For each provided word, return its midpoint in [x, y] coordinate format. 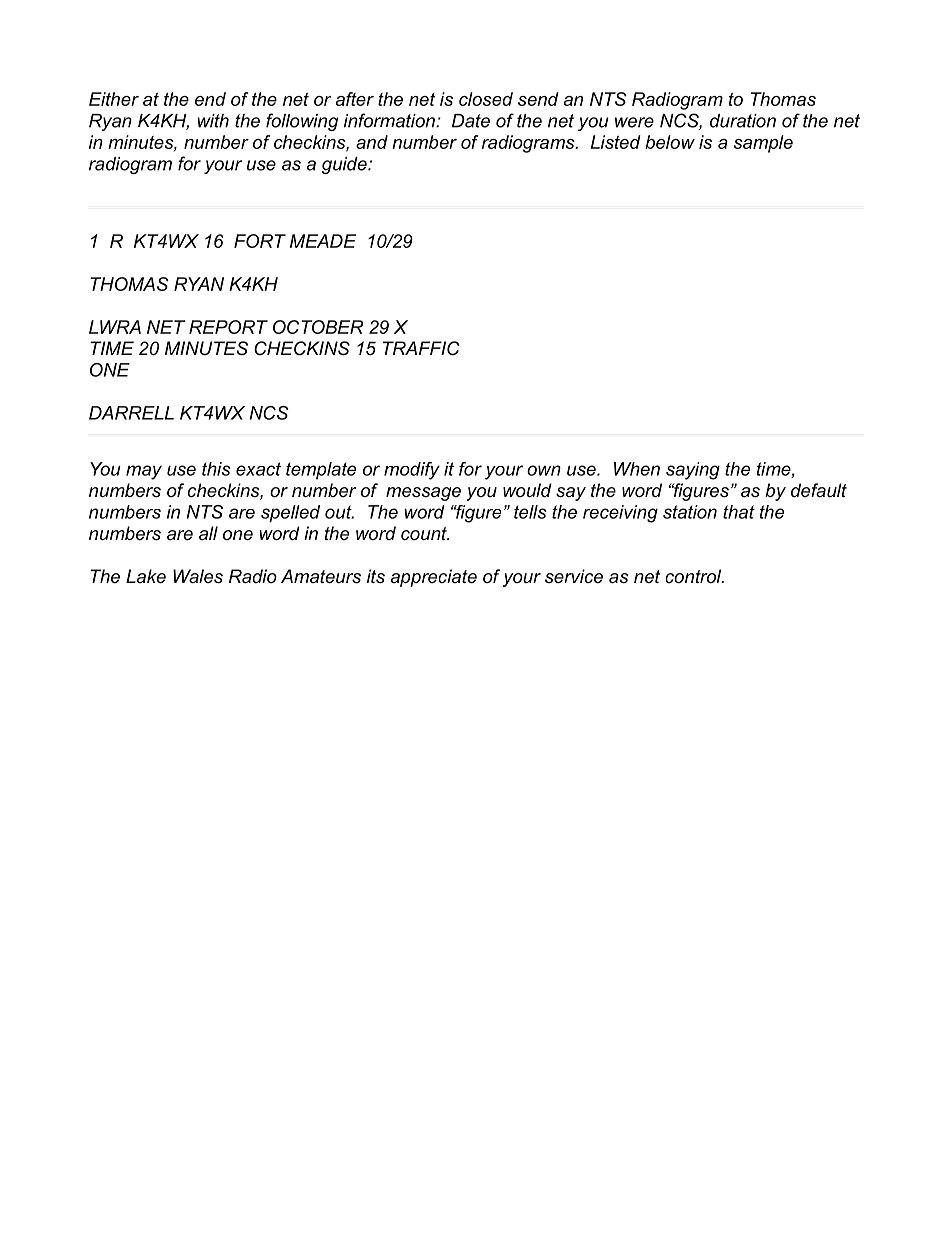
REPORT [228, 327]
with [213, 121]
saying [693, 471]
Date [471, 121]
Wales [198, 576]
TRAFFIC [421, 348]
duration [743, 121]
